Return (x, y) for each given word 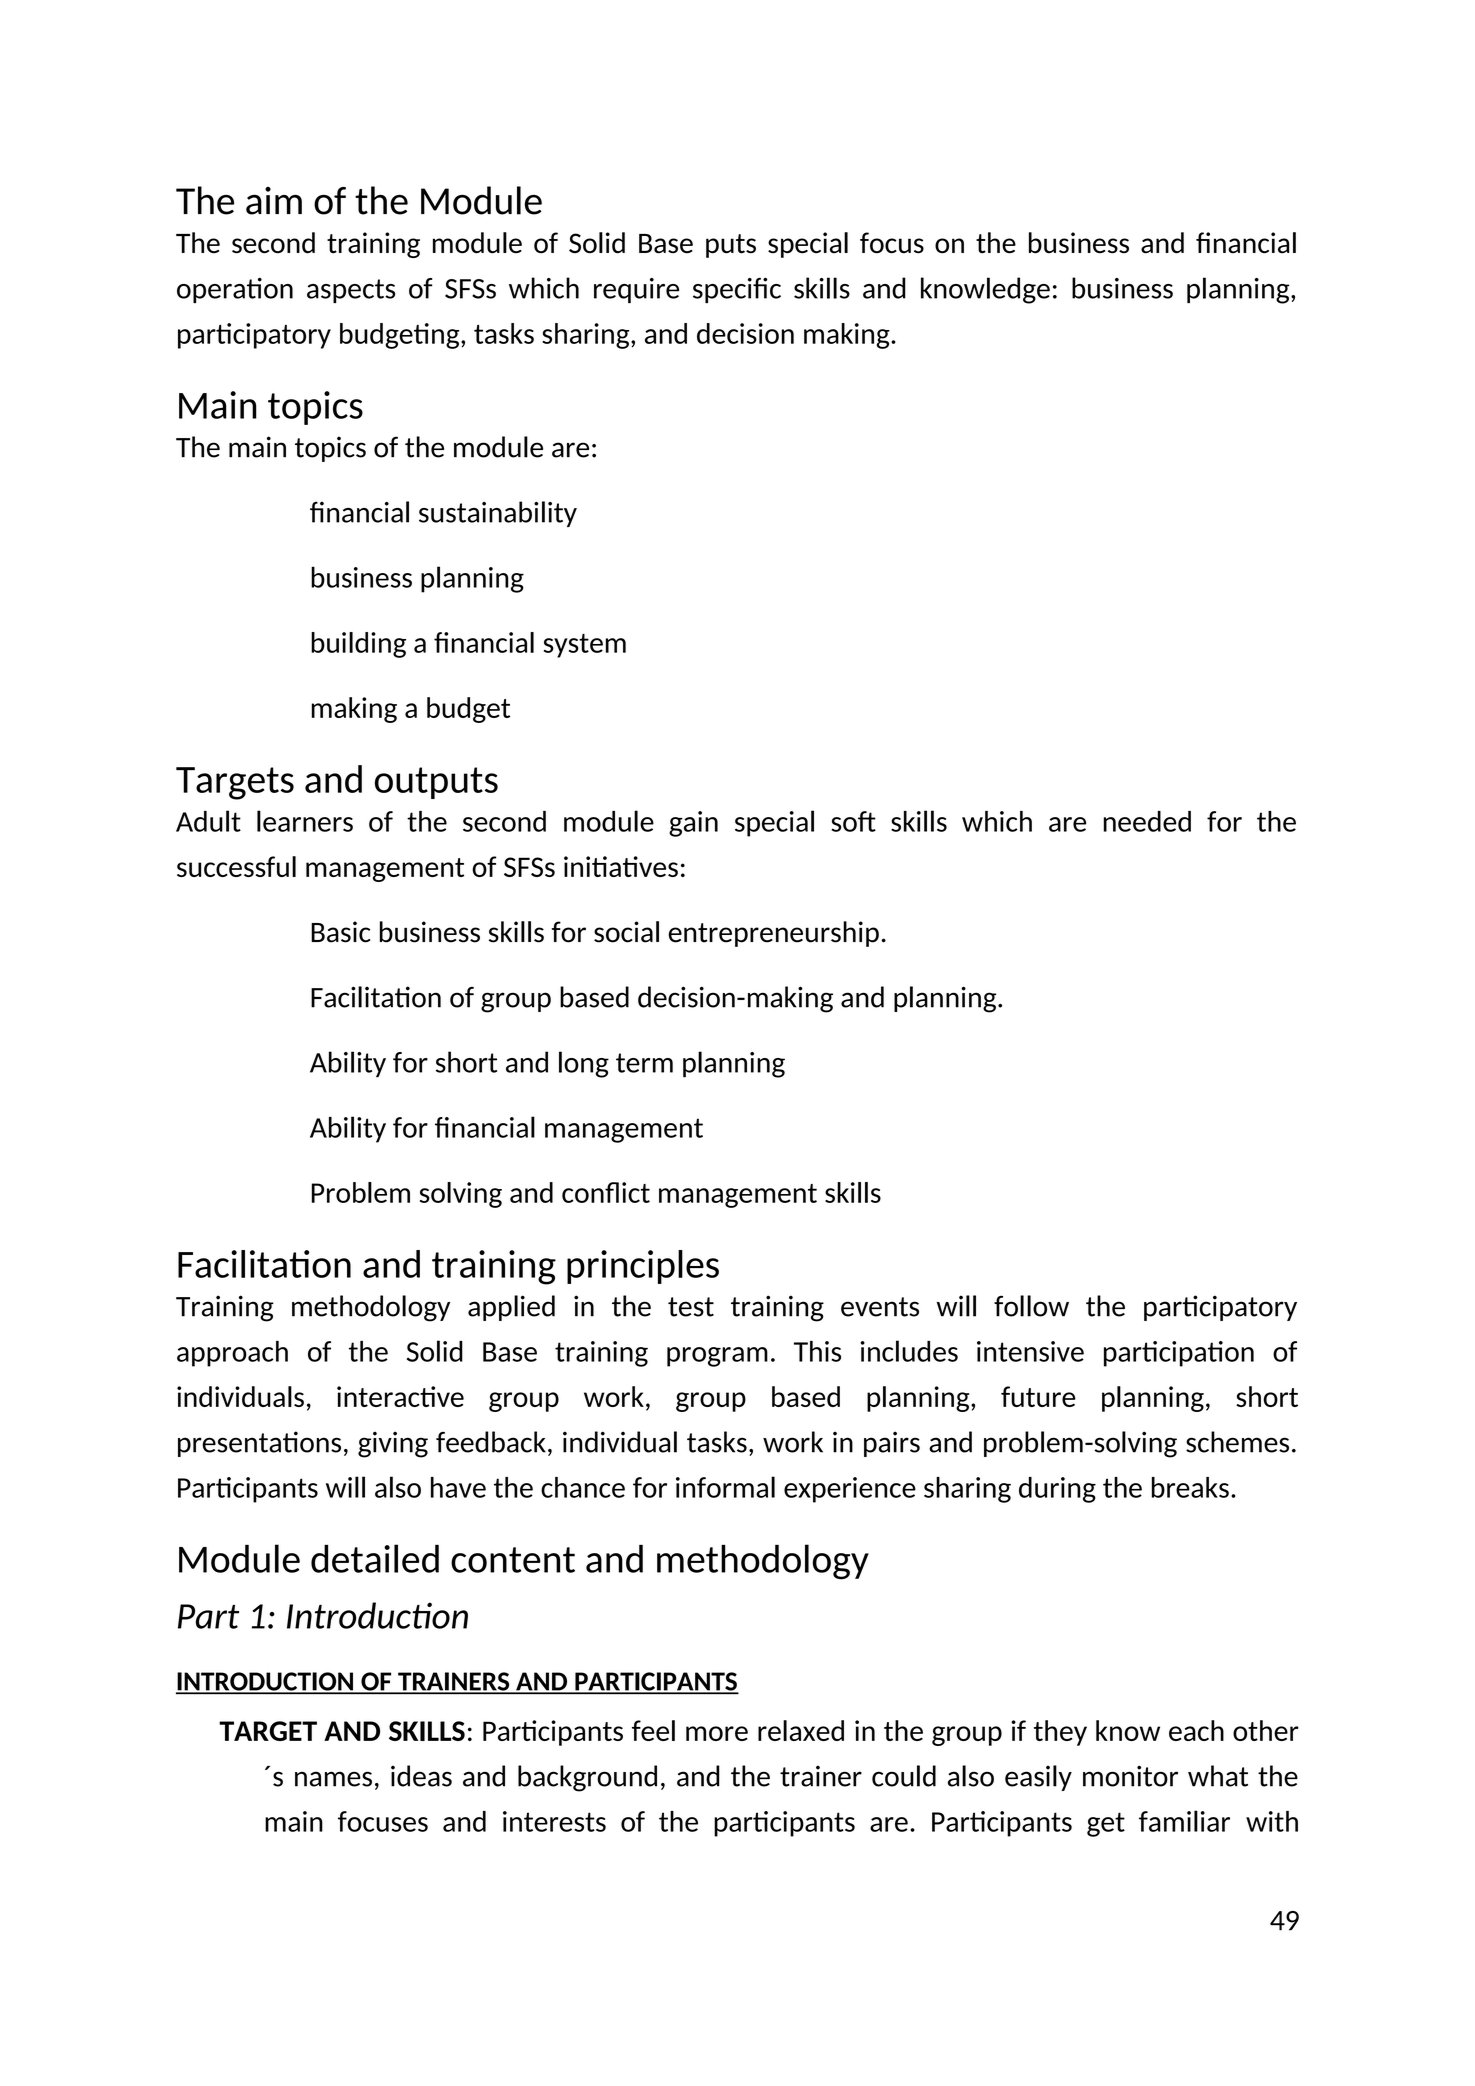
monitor (1130, 1776)
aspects (351, 291)
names (333, 1779)
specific (737, 290)
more (717, 1733)
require (636, 290)
